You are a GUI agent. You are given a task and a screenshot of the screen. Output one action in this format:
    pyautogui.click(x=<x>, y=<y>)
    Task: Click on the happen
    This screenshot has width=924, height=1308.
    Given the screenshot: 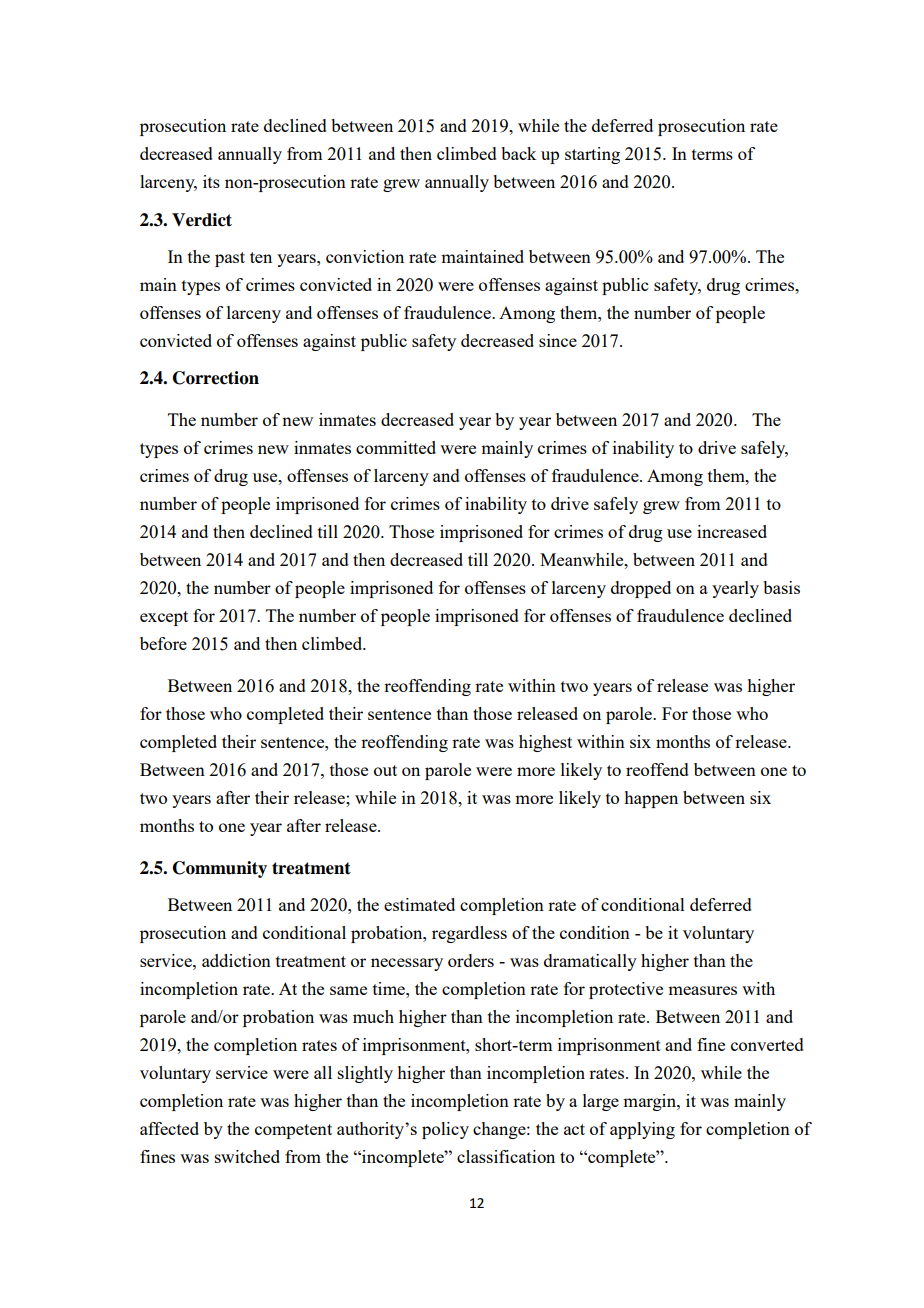 What is the action you would take?
    pyautogui.click(x=651, y=799)
